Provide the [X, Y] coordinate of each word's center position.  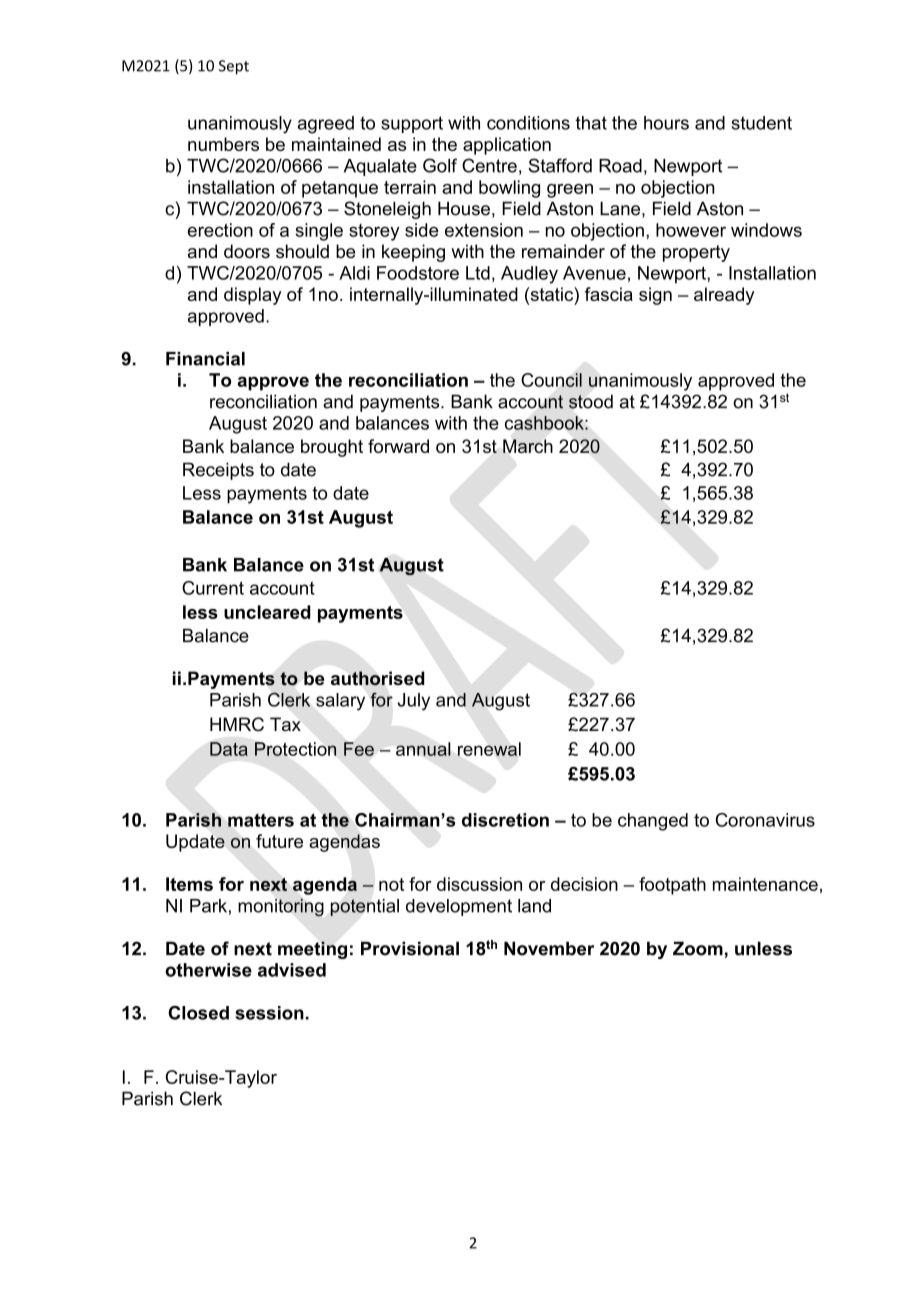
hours [666, 123]
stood [591, 401]
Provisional [410, 948]
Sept [234, 67]
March [528, 446]
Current [213, 588]
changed [653, 822]
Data [229, 749]
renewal [489, 749]
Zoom [698, 948]
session [269, 1013]
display [253, 296]
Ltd [478, 273]
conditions [528, 123]
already [724, 296]
